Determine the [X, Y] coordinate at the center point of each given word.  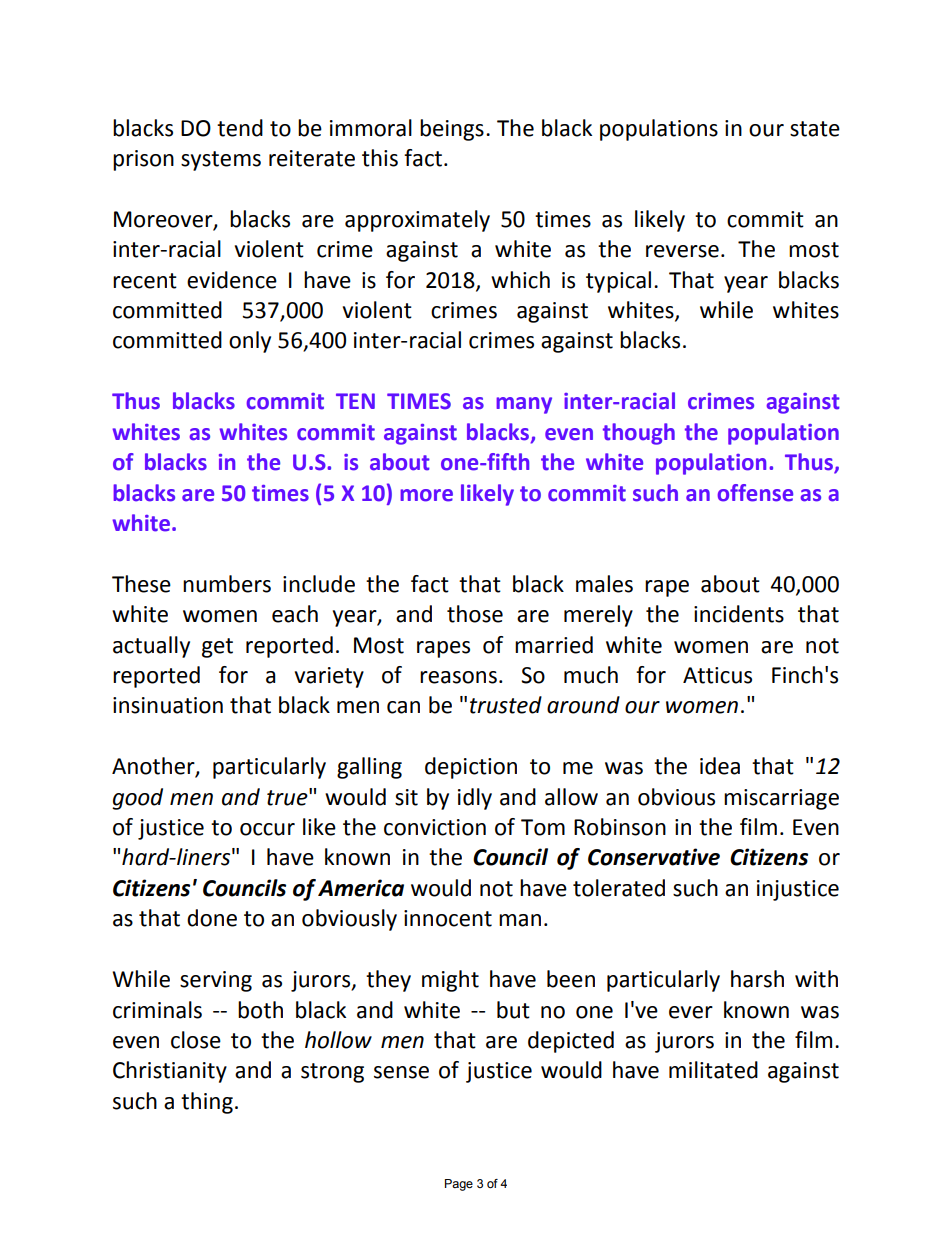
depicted [571, 1042]
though [639, 434]
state [815, 129]
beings [452, 130]
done [212, 918]
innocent [448, 918]
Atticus [717, 675]
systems [221, 161]
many [524, 405]
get [217, 648]
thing [207, 1103]
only [250, 342]
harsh [757, 979]
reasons [458, 677]
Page [459, 1185]
